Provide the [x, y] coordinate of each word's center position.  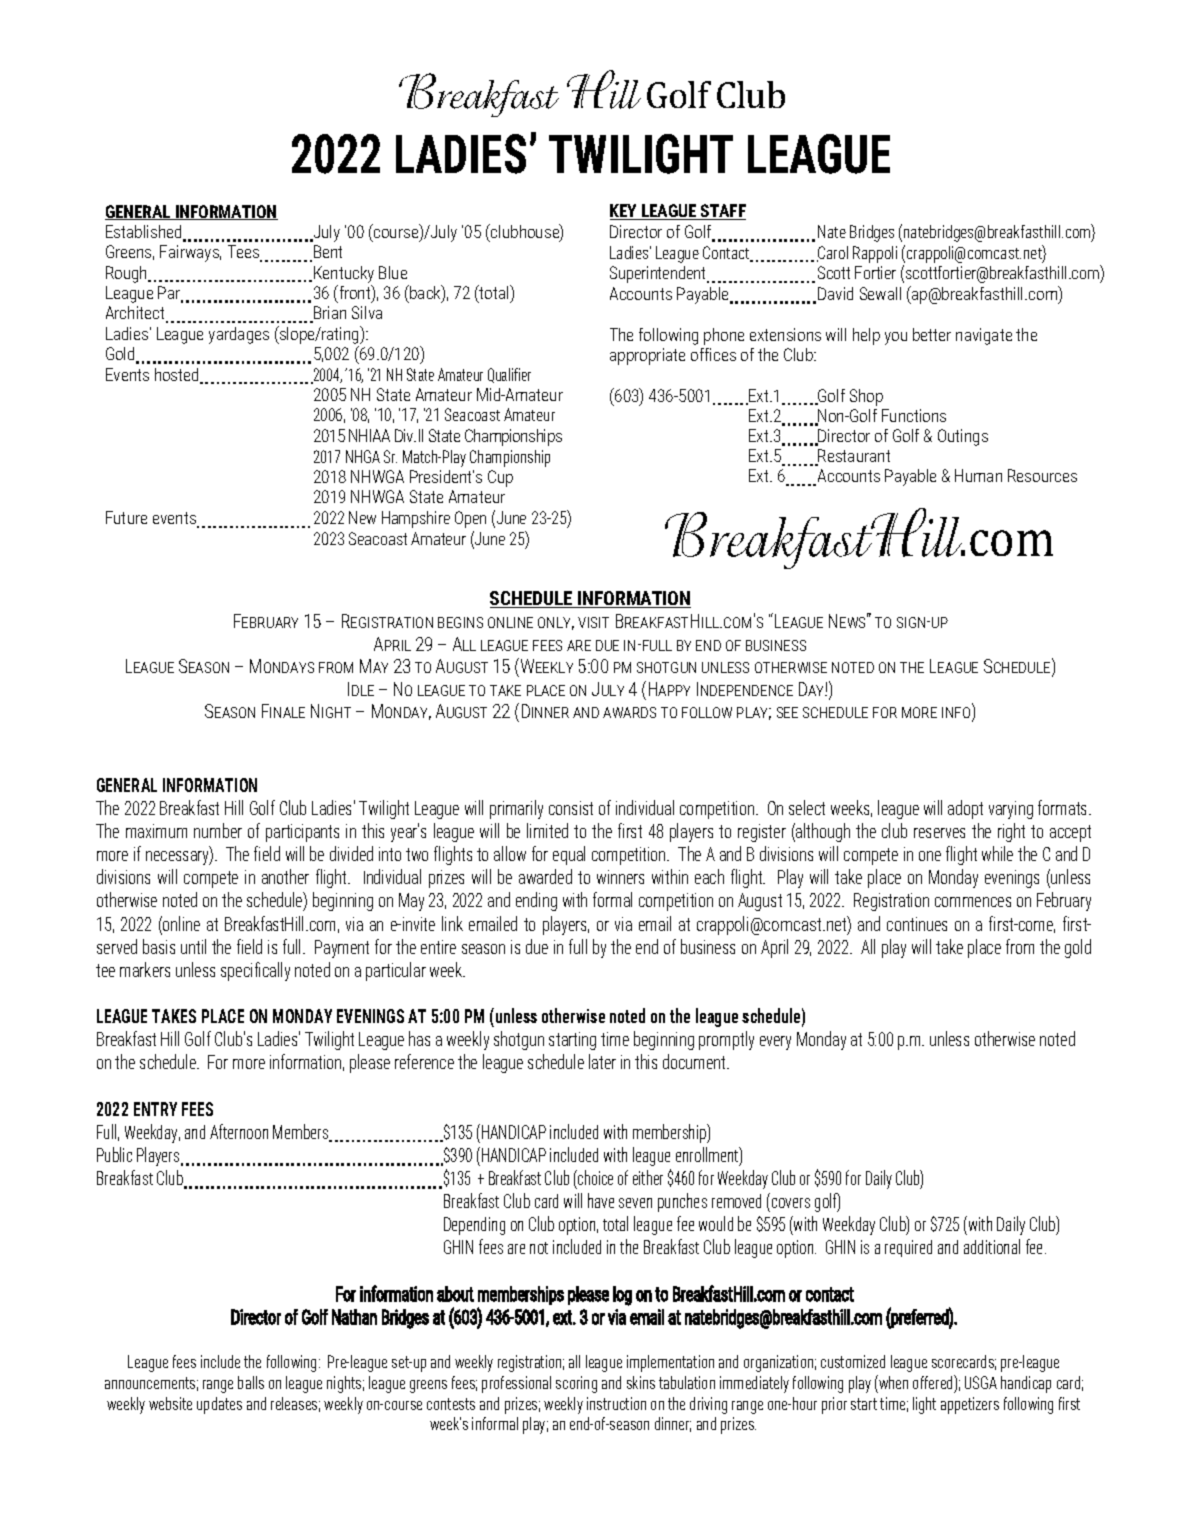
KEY [625, 212]
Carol [832, 254]
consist [571, 808]
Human [978, 475]
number [218, 830]
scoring [576, 1384]
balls [251, 1382]
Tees [244, 253]
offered [934, 1382]
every [775, 1043]
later [602, 1061]
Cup [500, 478]
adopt [965, 809]
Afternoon [239, 1131]
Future [126, 517]
